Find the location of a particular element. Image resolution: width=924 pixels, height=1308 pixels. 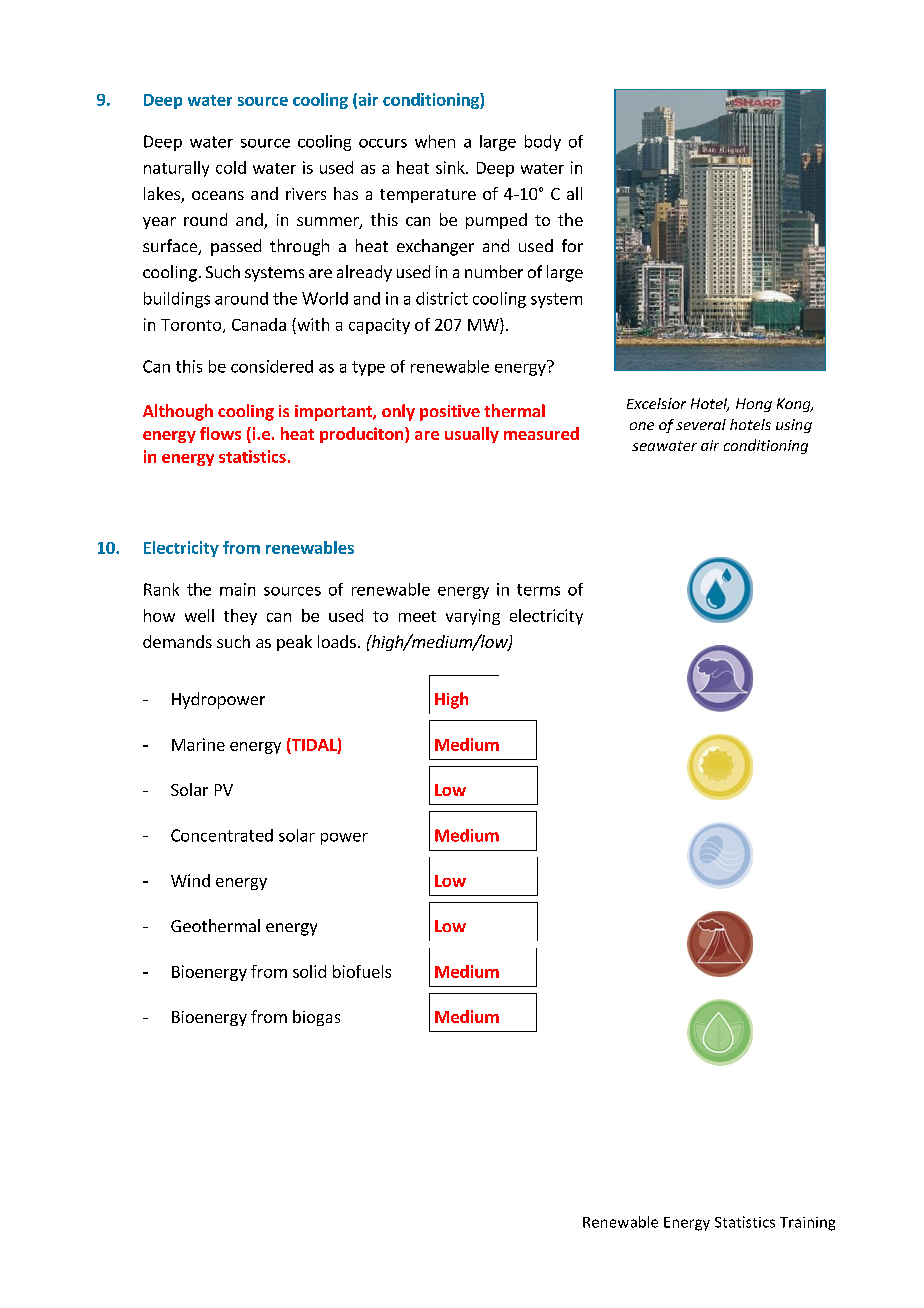

several is located at coordinates (701, 424).
